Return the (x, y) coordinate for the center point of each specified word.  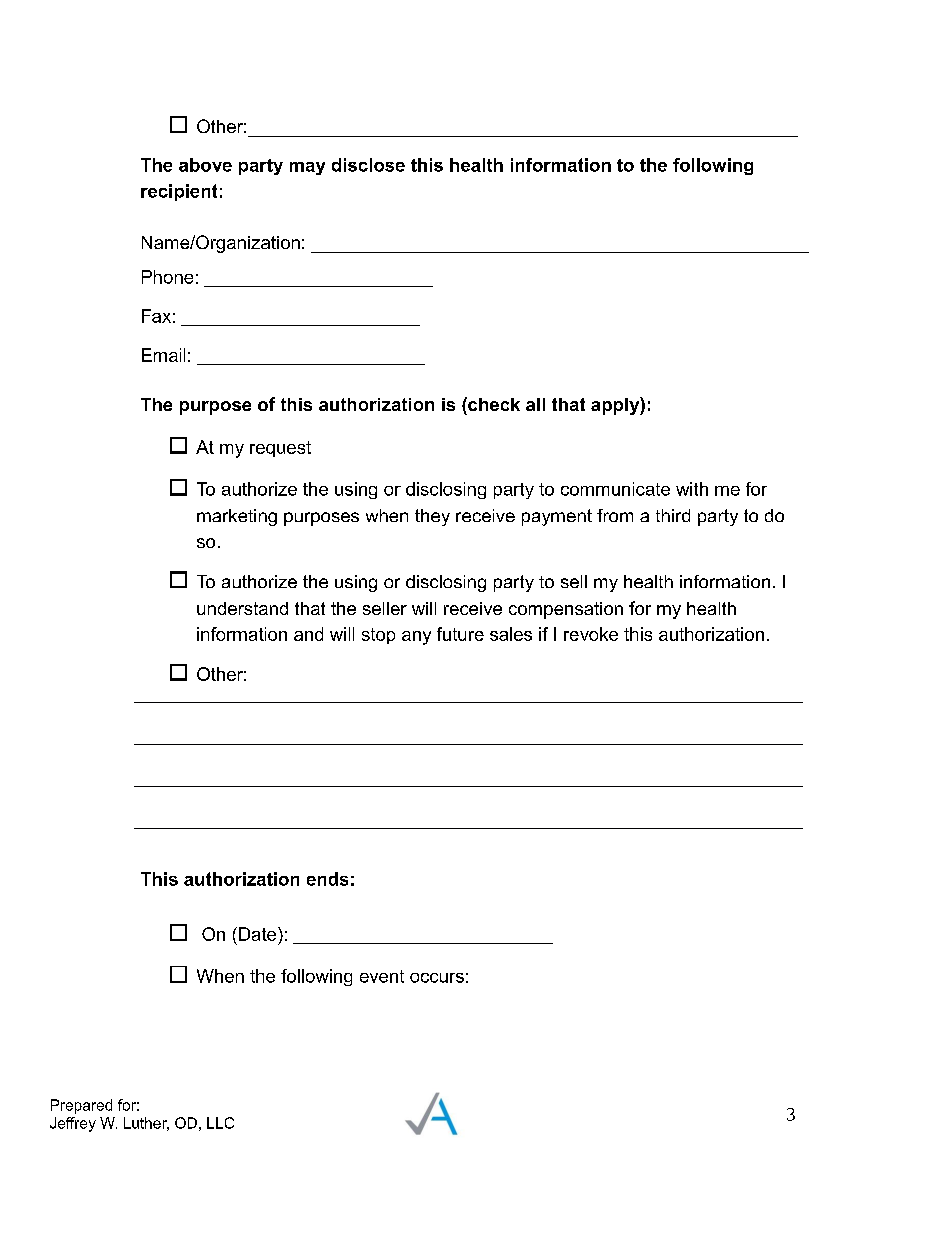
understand (242, 608)
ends (327, 879)
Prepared (81, 1106)
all (535, 404)
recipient (179, 192)
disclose (368, 165)
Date (259, 934)
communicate (615, 489)
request (280, 449)
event (382, 976)
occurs (437, 978)
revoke (591, 634)
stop (378, 636)
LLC (220, 1123)
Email (163, 355)
